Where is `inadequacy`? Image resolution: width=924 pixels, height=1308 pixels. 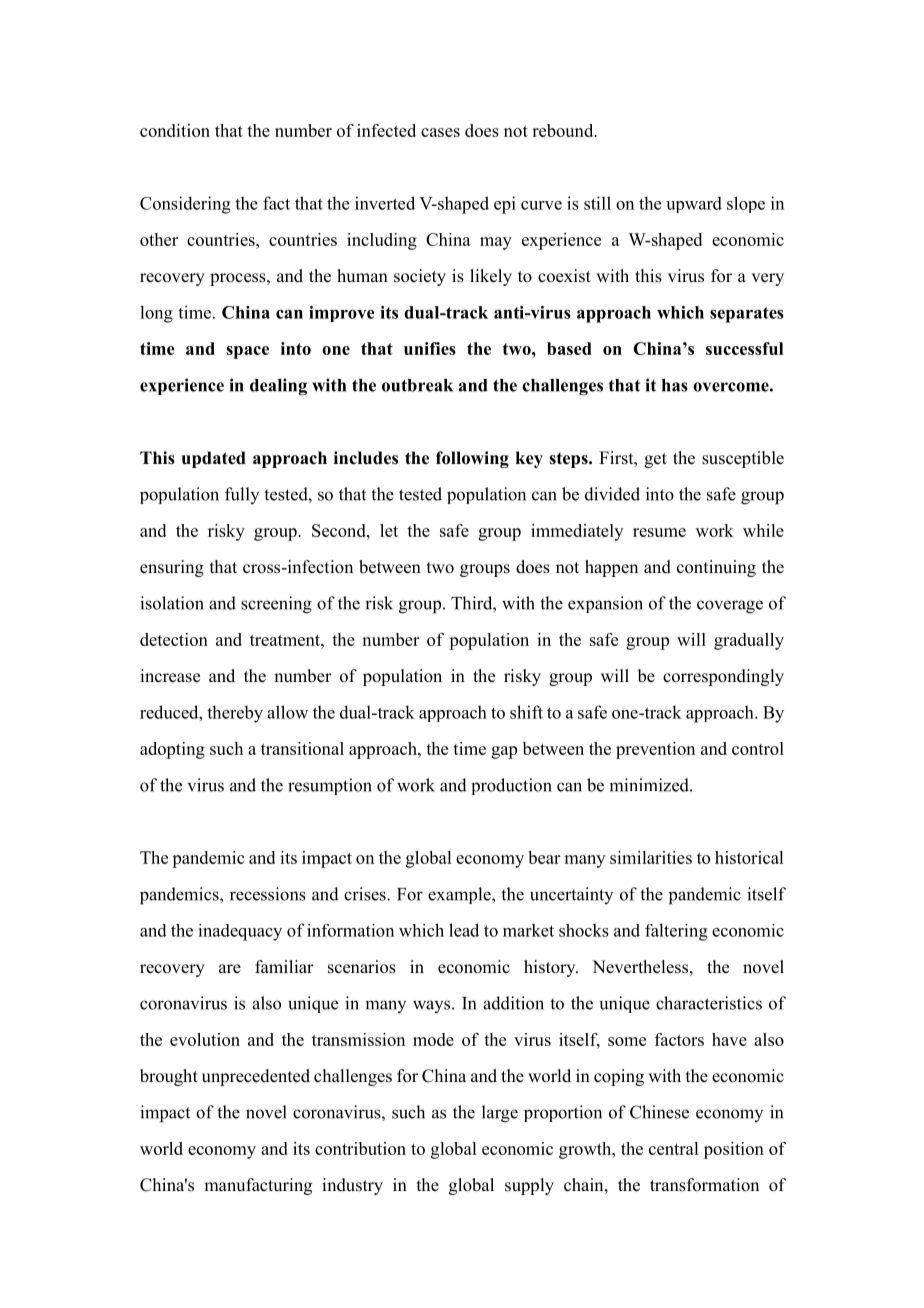 inadequacy is located at coordinates (240, 932).
